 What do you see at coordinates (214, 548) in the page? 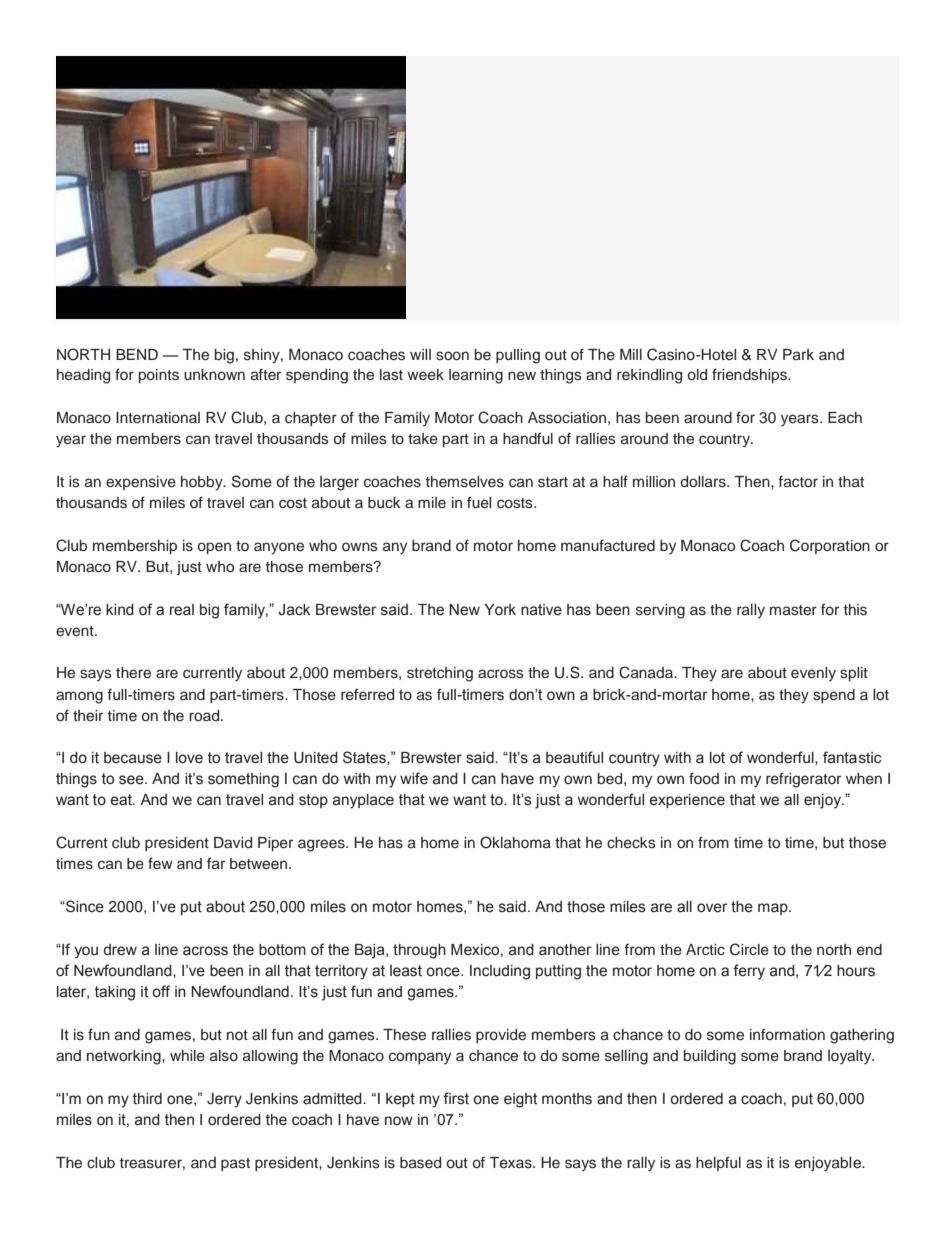
I see `open` at bounding box center [214, 548].
